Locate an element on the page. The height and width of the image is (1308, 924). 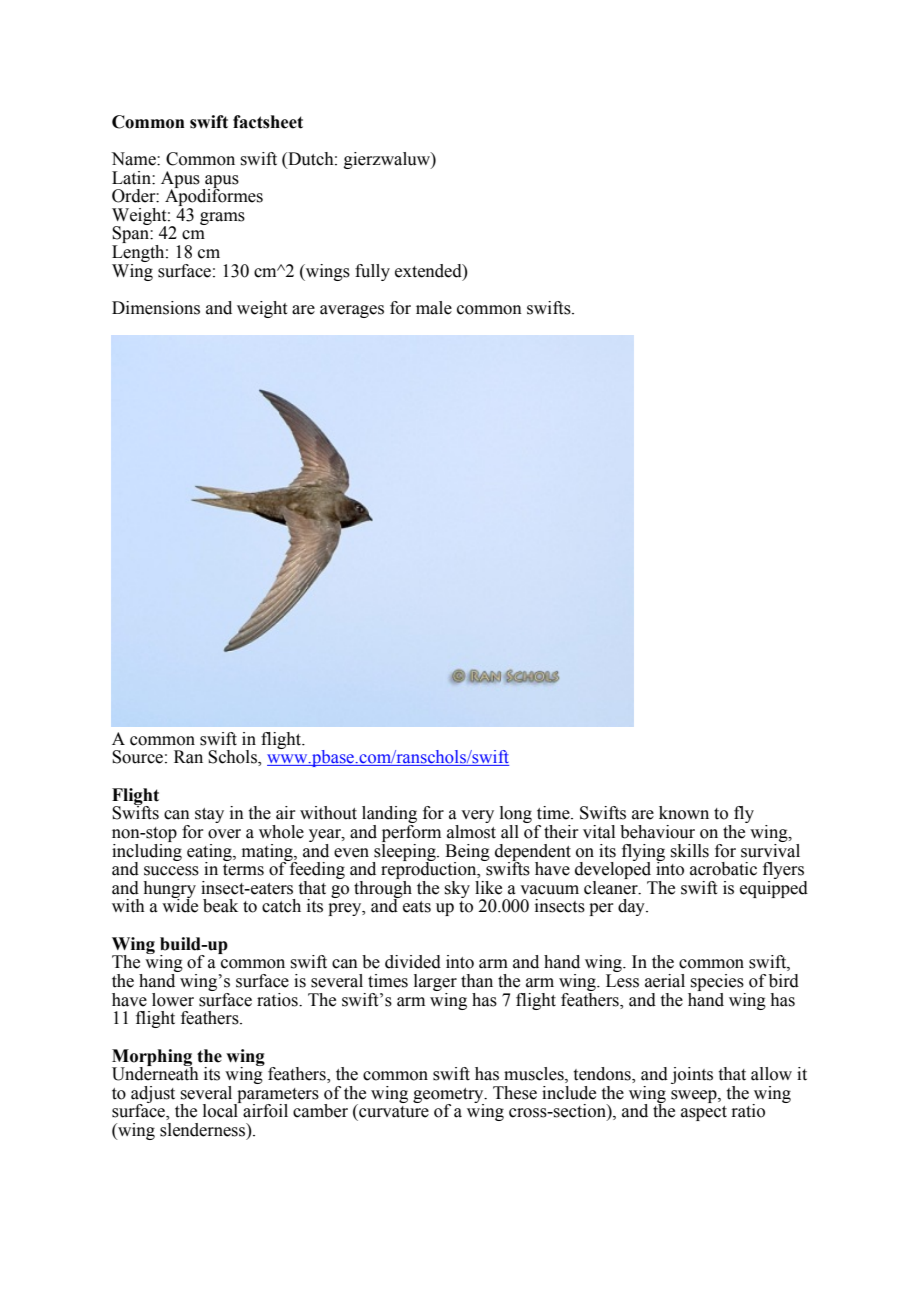
stay is located at coordinates (209, 815).
